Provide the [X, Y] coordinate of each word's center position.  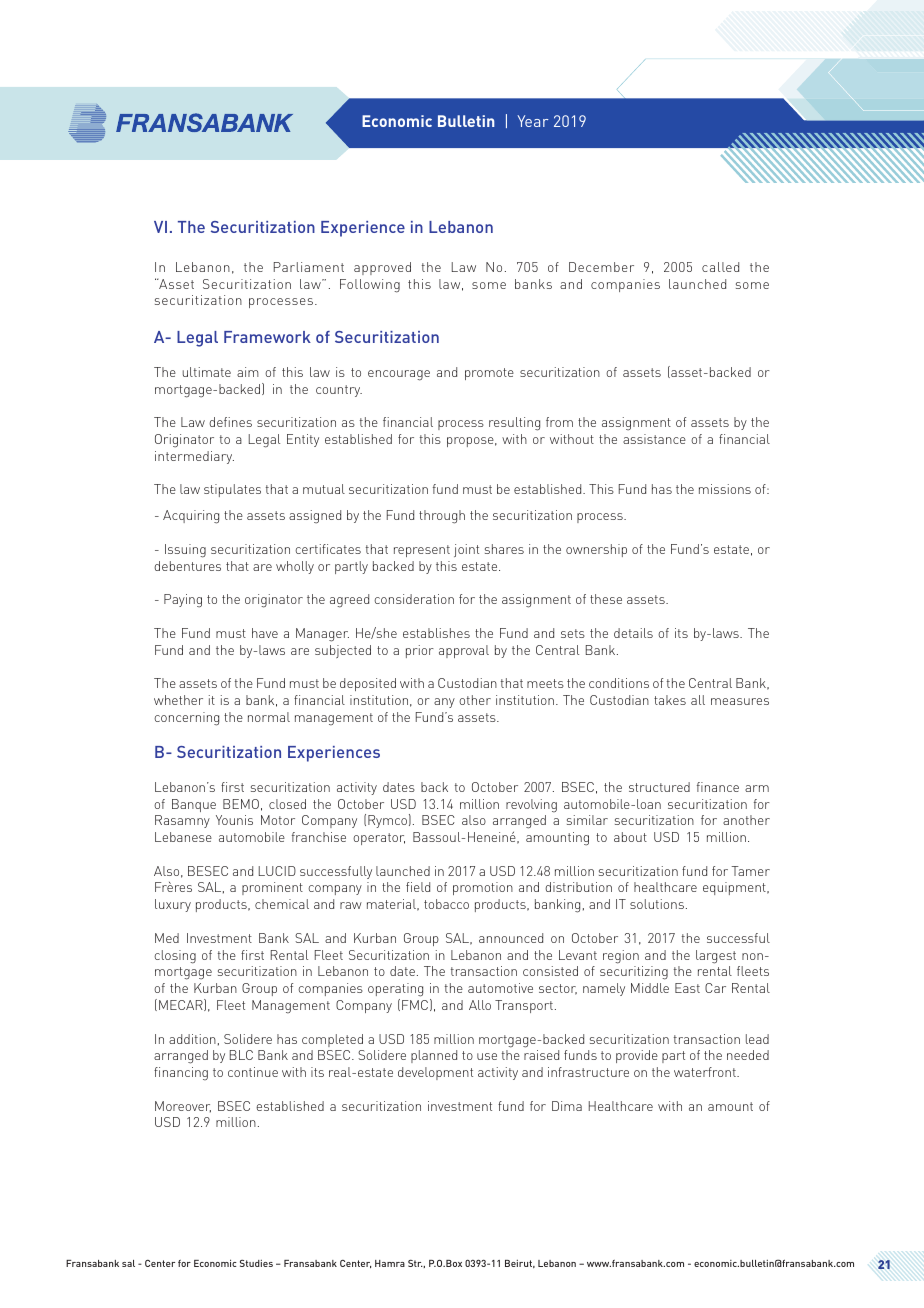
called [720, 267]
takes [670, 700]
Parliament [309, 267]
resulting [514, 424]
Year [532, 121]
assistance [654, 439]
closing [175, 957]
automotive [500, 988]
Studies [256, 1263]
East [687, 988]
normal [269, 717]
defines [230, 422]
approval [464, 651]
